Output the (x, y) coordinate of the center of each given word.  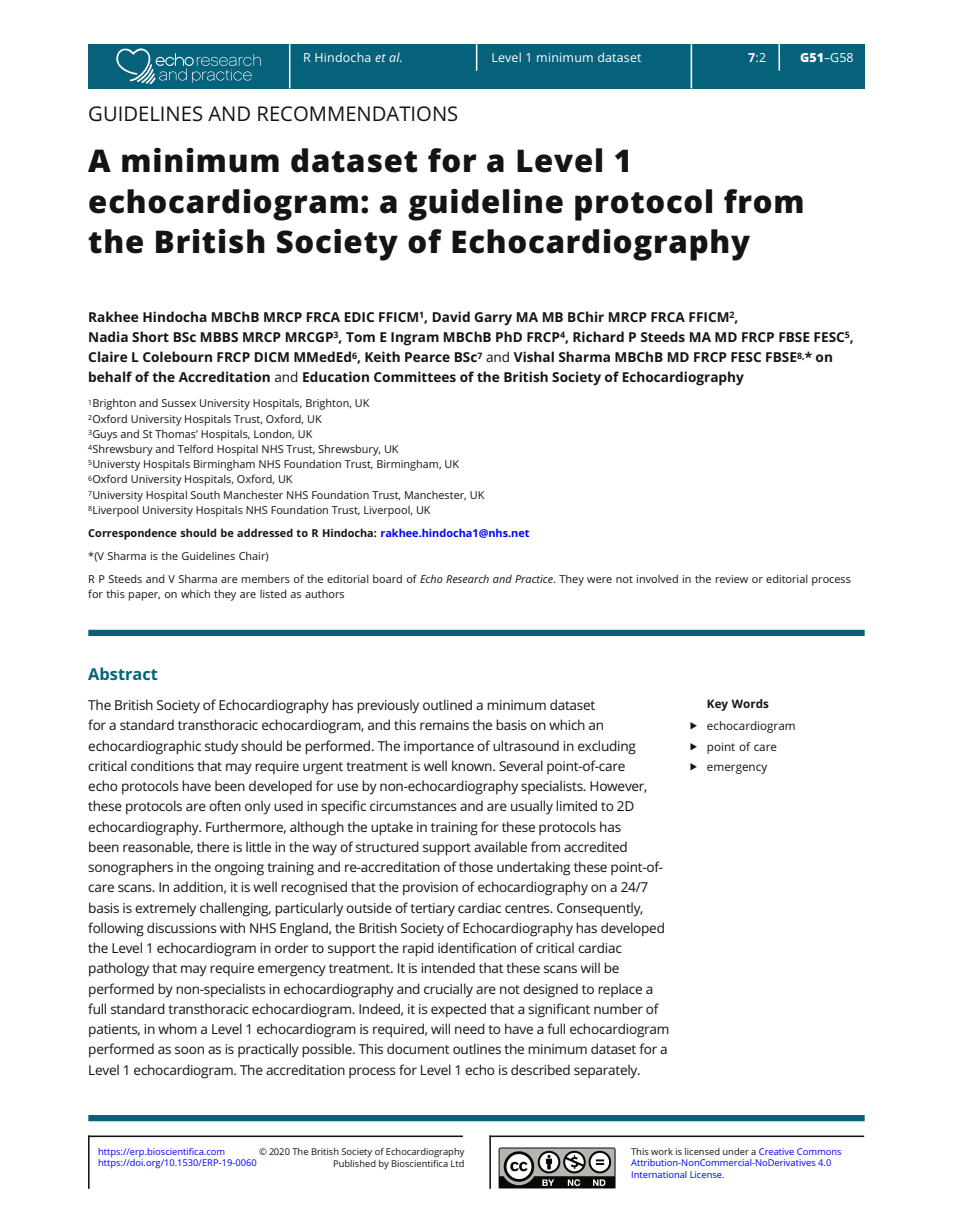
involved (657, 578)
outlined (447, 704)
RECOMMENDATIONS (358, 114)
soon (189, 1050)
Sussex (179, 403)
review (732, 579)
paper (144, 596)
